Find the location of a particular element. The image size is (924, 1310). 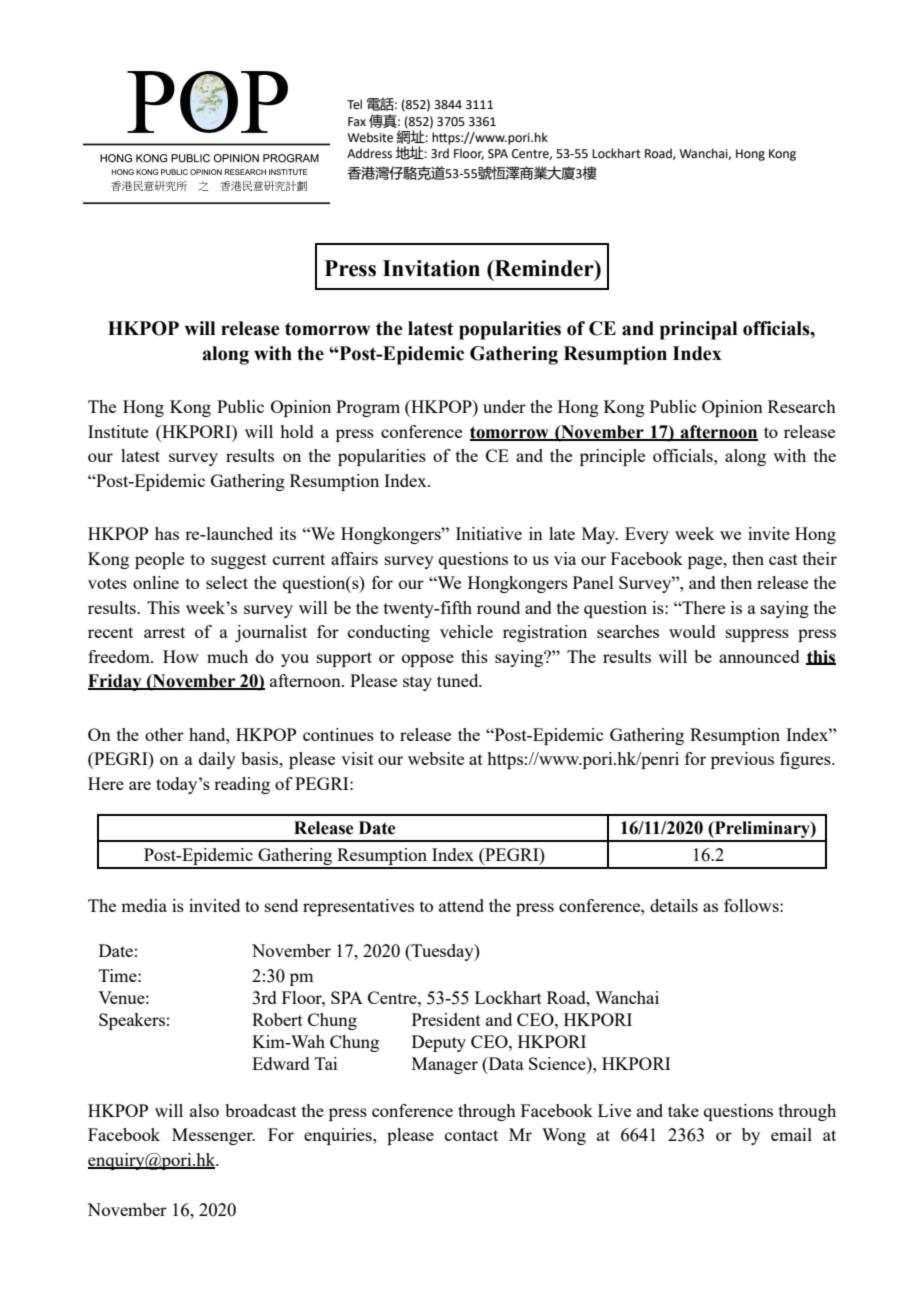

arrest is located at coordinates (164, 632).
